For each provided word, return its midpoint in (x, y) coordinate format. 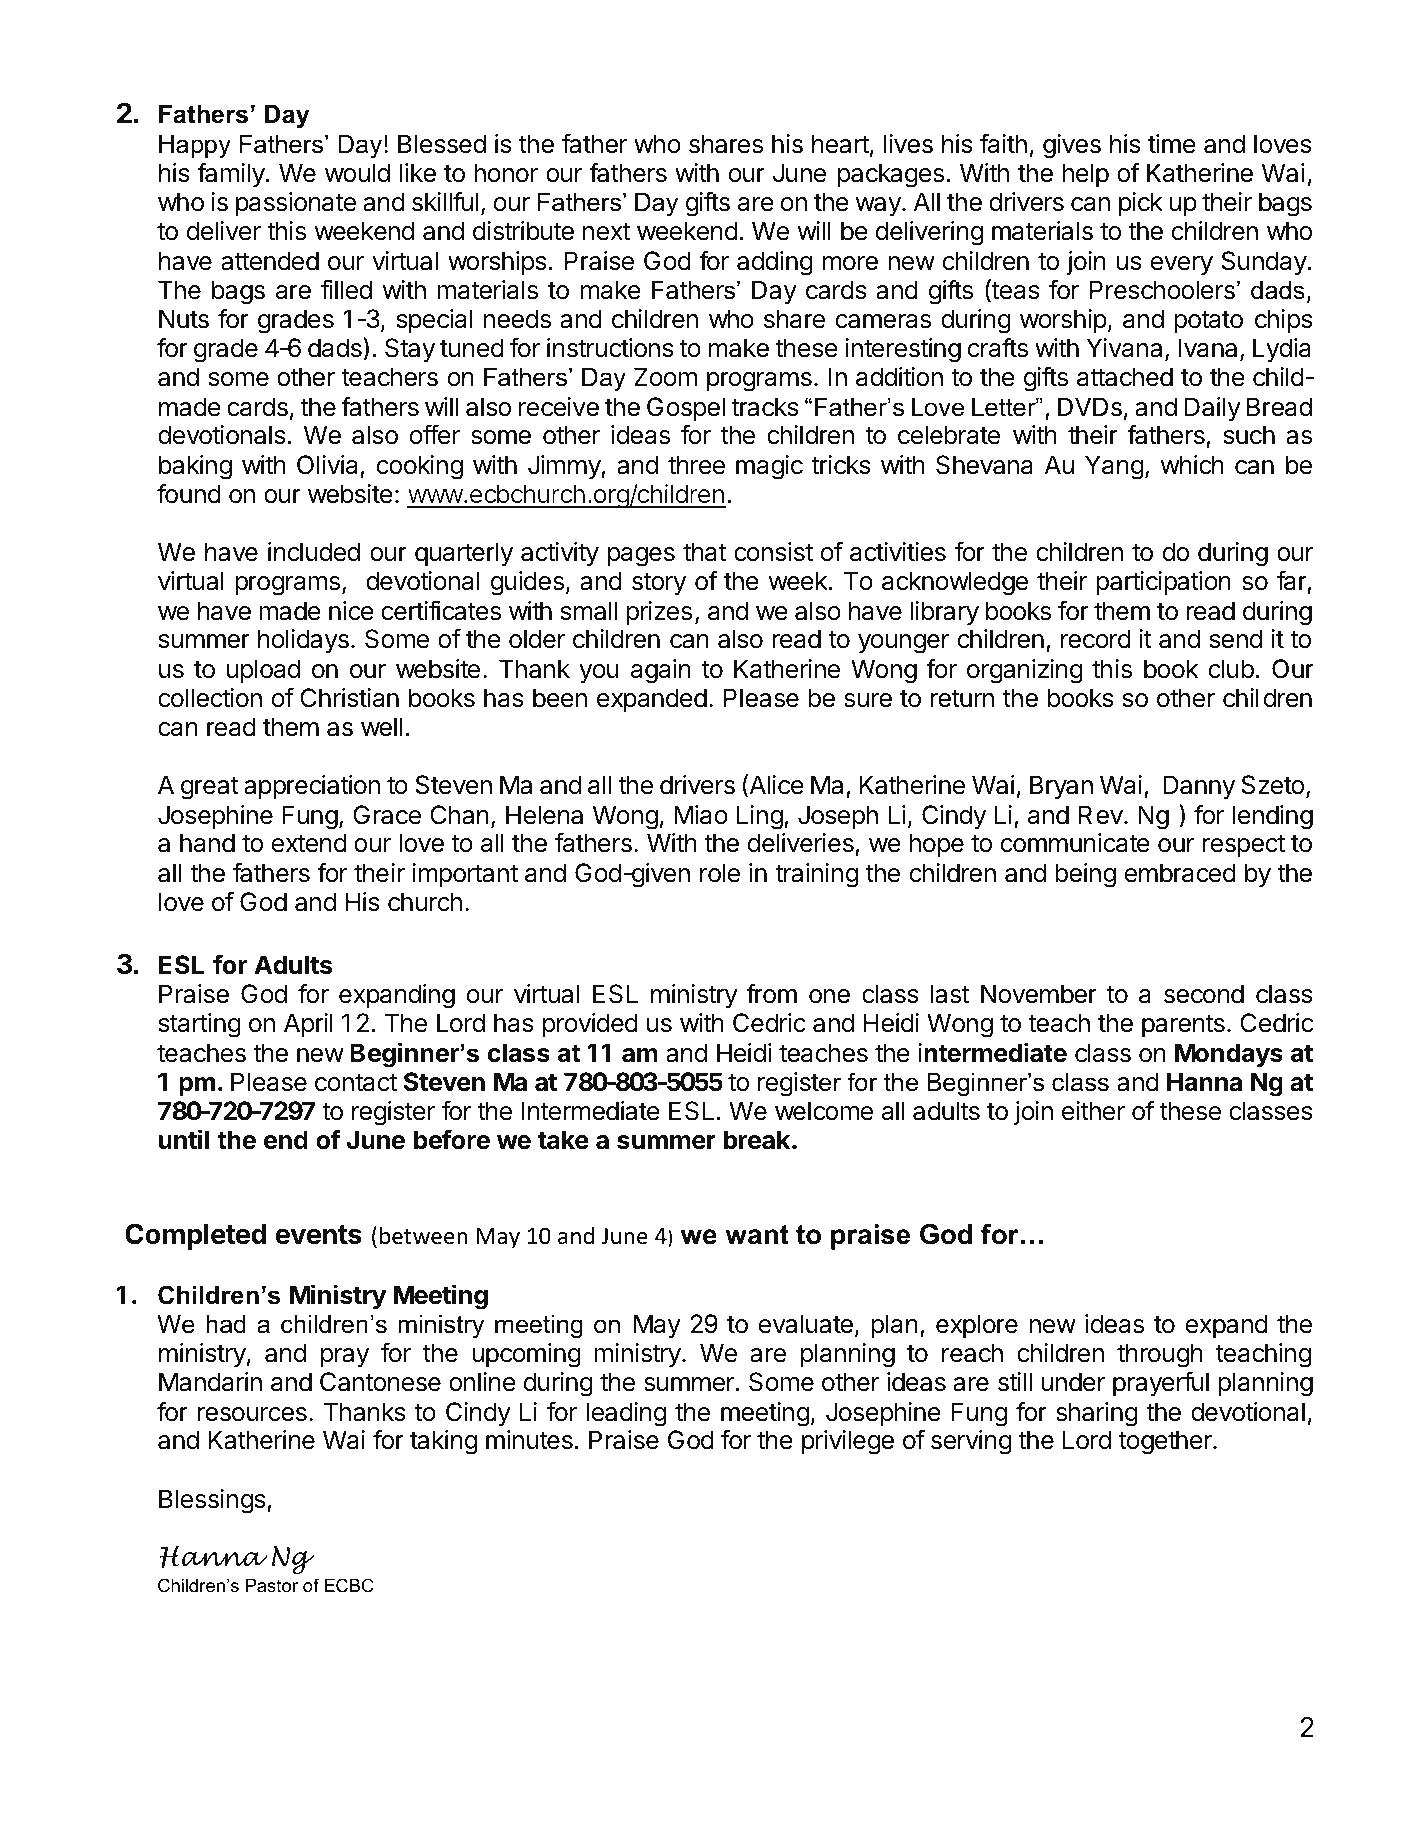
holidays (303, 641)
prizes (659, 613)
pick (1141, 204)
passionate (296, 204)
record (1096, 639)
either (1093, 1111)
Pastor (272, 1585)
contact (356, 1083)
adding (775, 263)
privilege (848, 1442)
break (758, 1140)
